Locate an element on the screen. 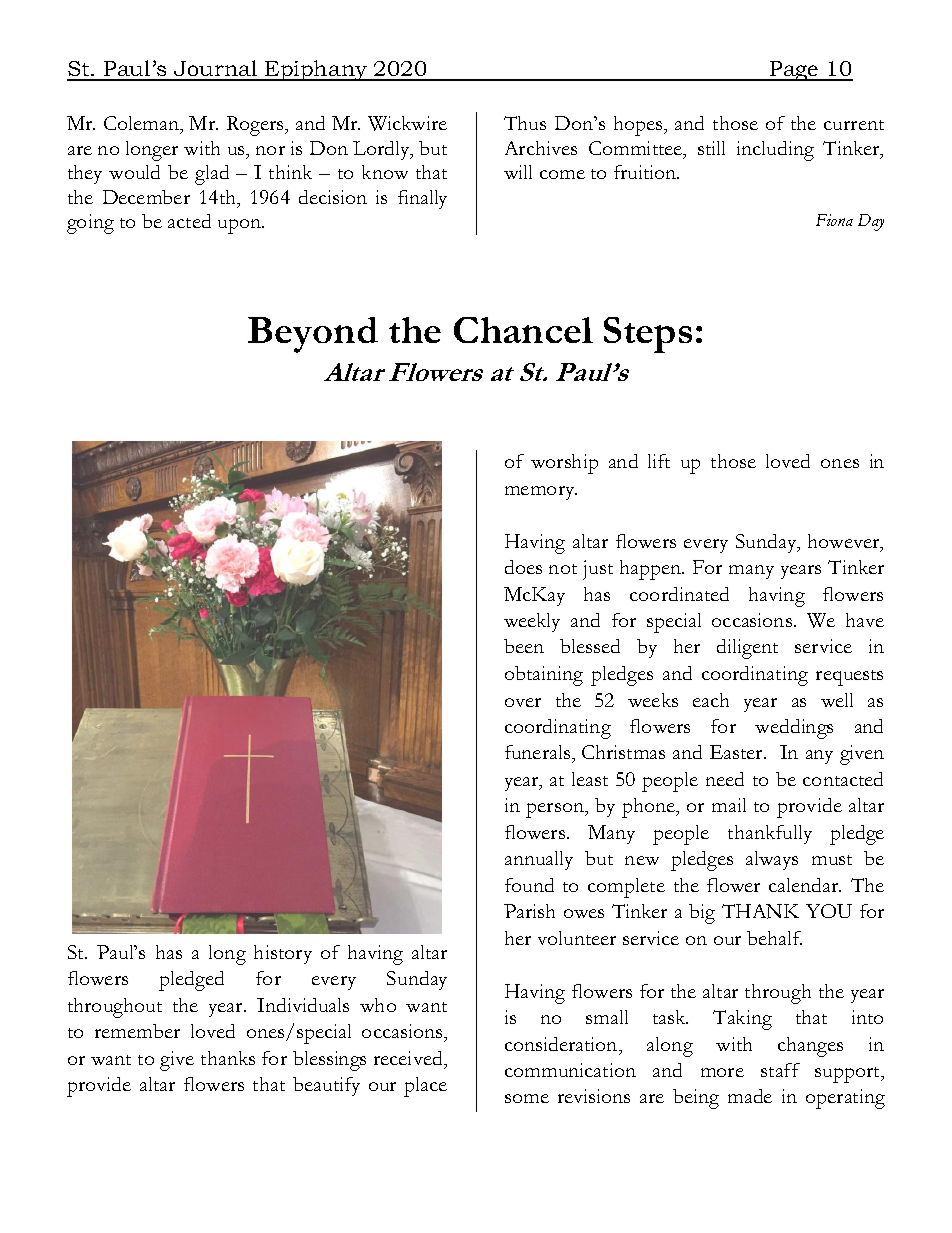  Beyond is located at coordinates (313, 335).
